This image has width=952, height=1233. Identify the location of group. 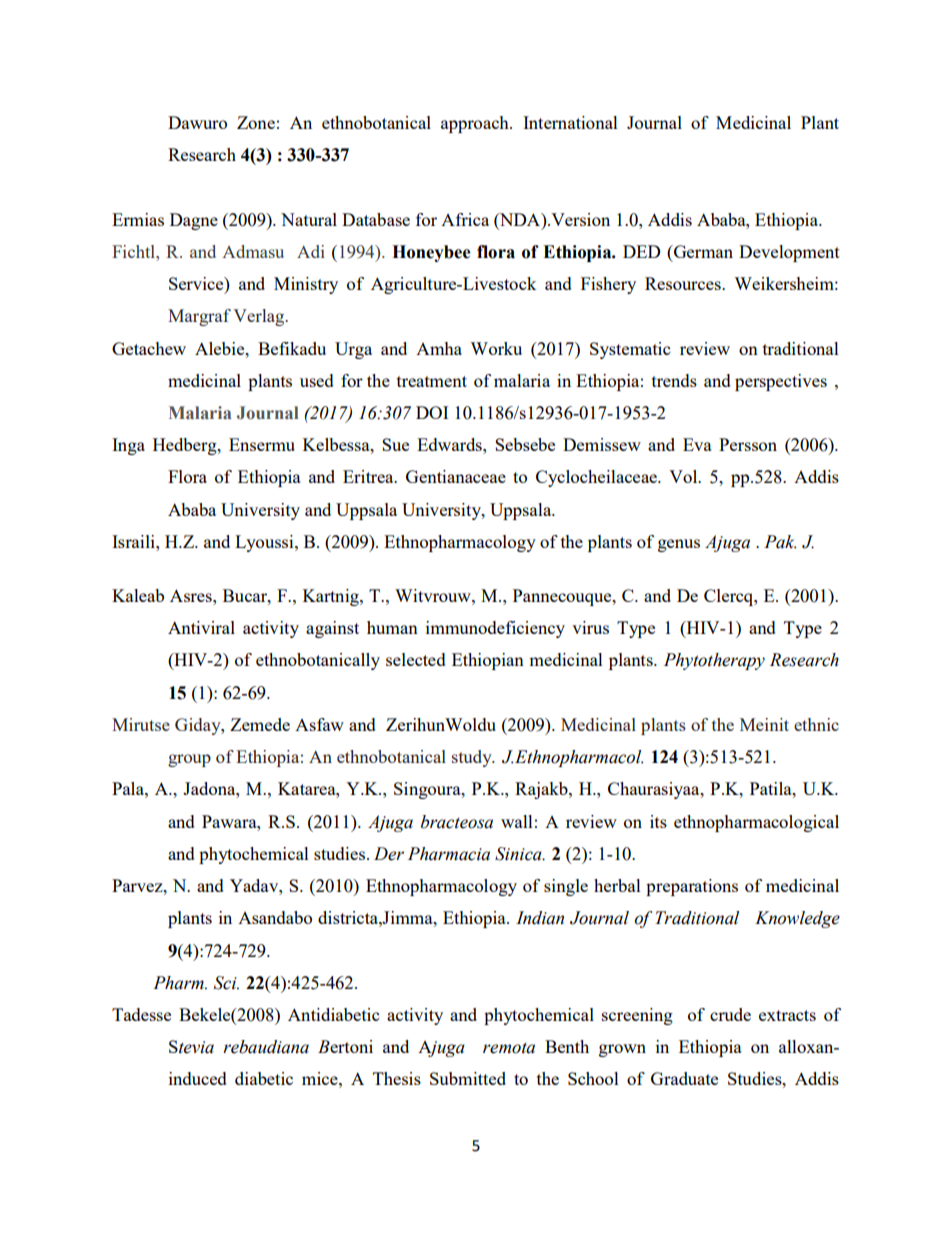
(189, 760).
